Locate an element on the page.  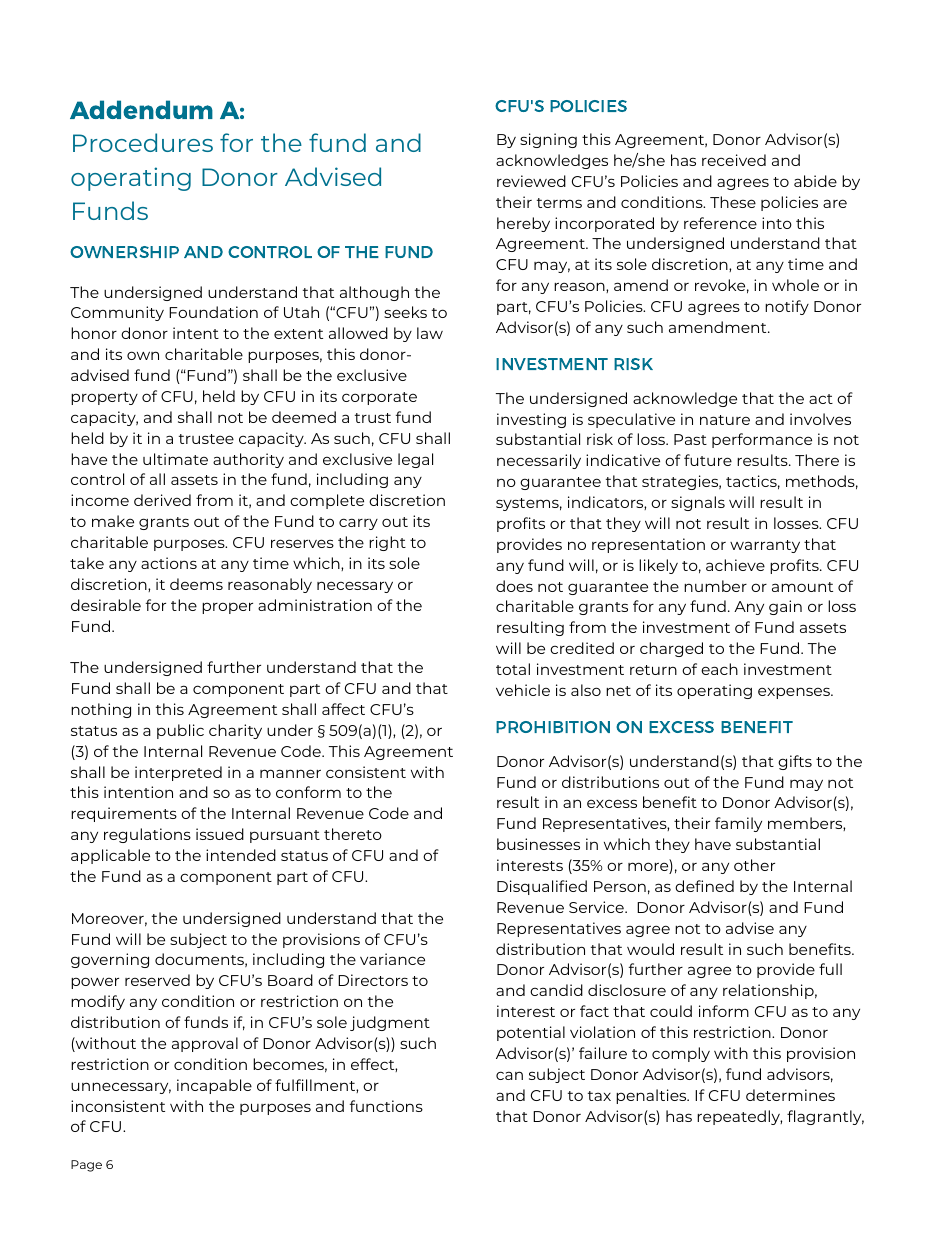
incapable is located at coordinates (214, 1086).
